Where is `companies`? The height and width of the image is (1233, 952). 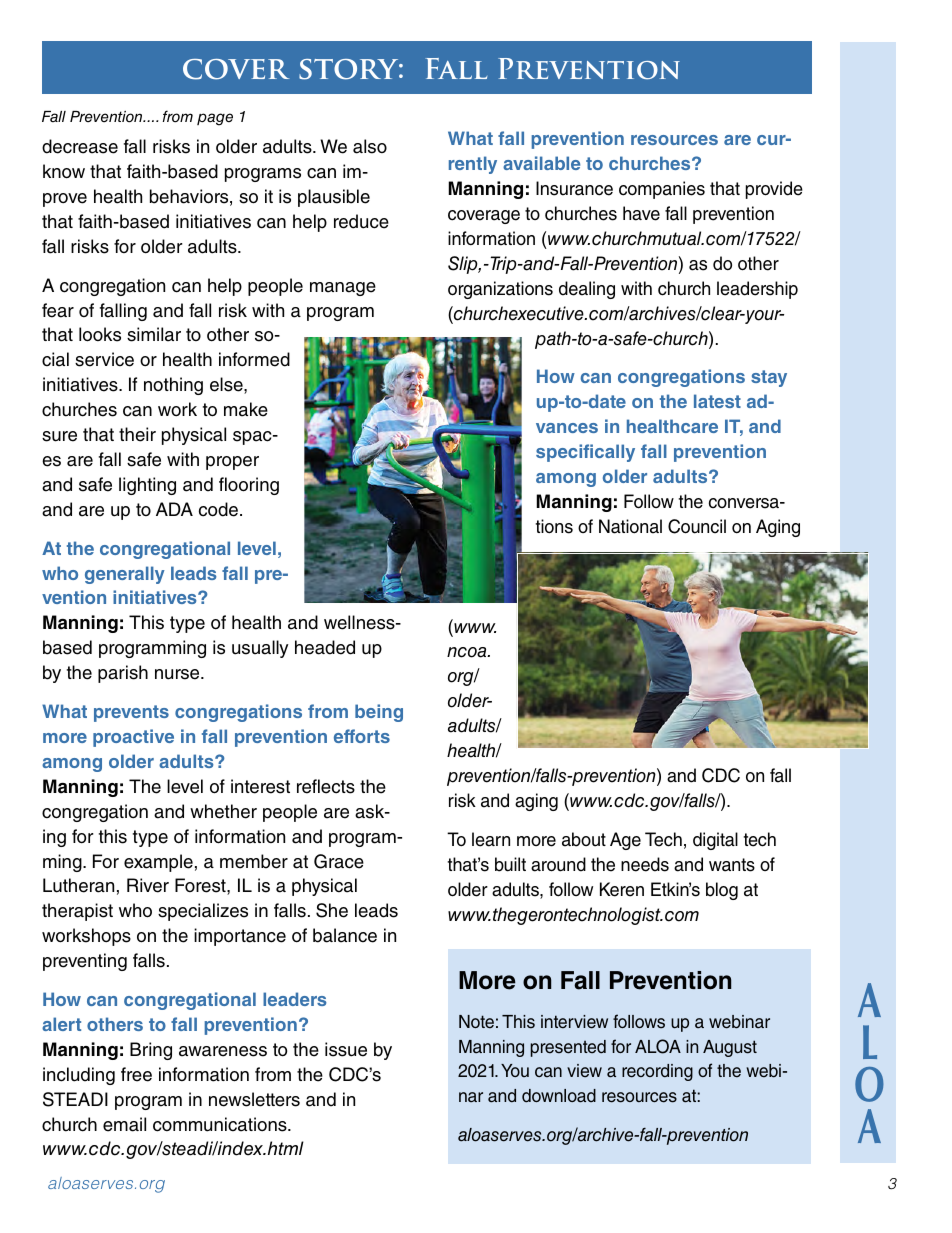
companies is located at coordinates (662, 190).
